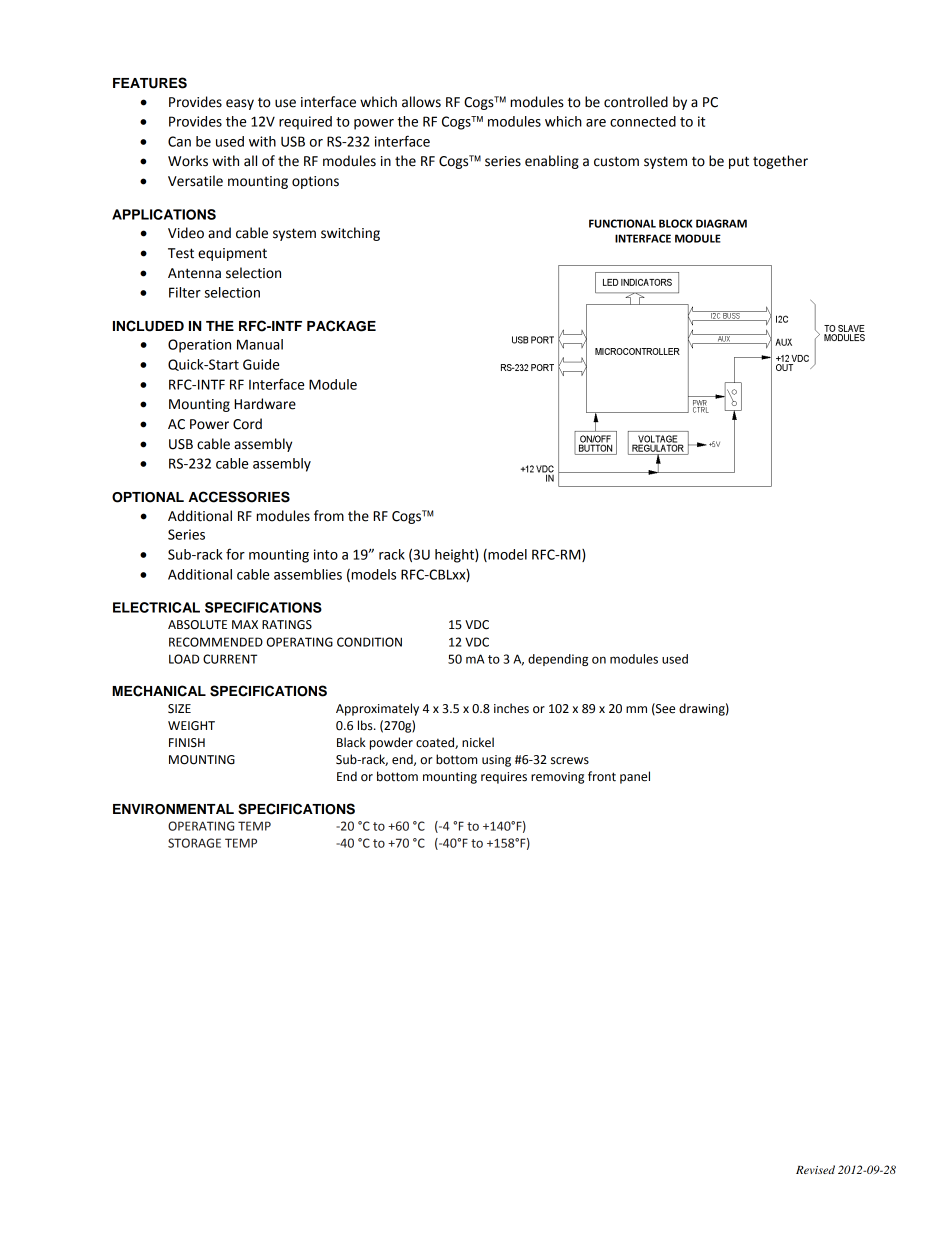 Image resolution: width=952 pixels, height=1233 pixels. I want to click on Cord, so click(247, 424).
